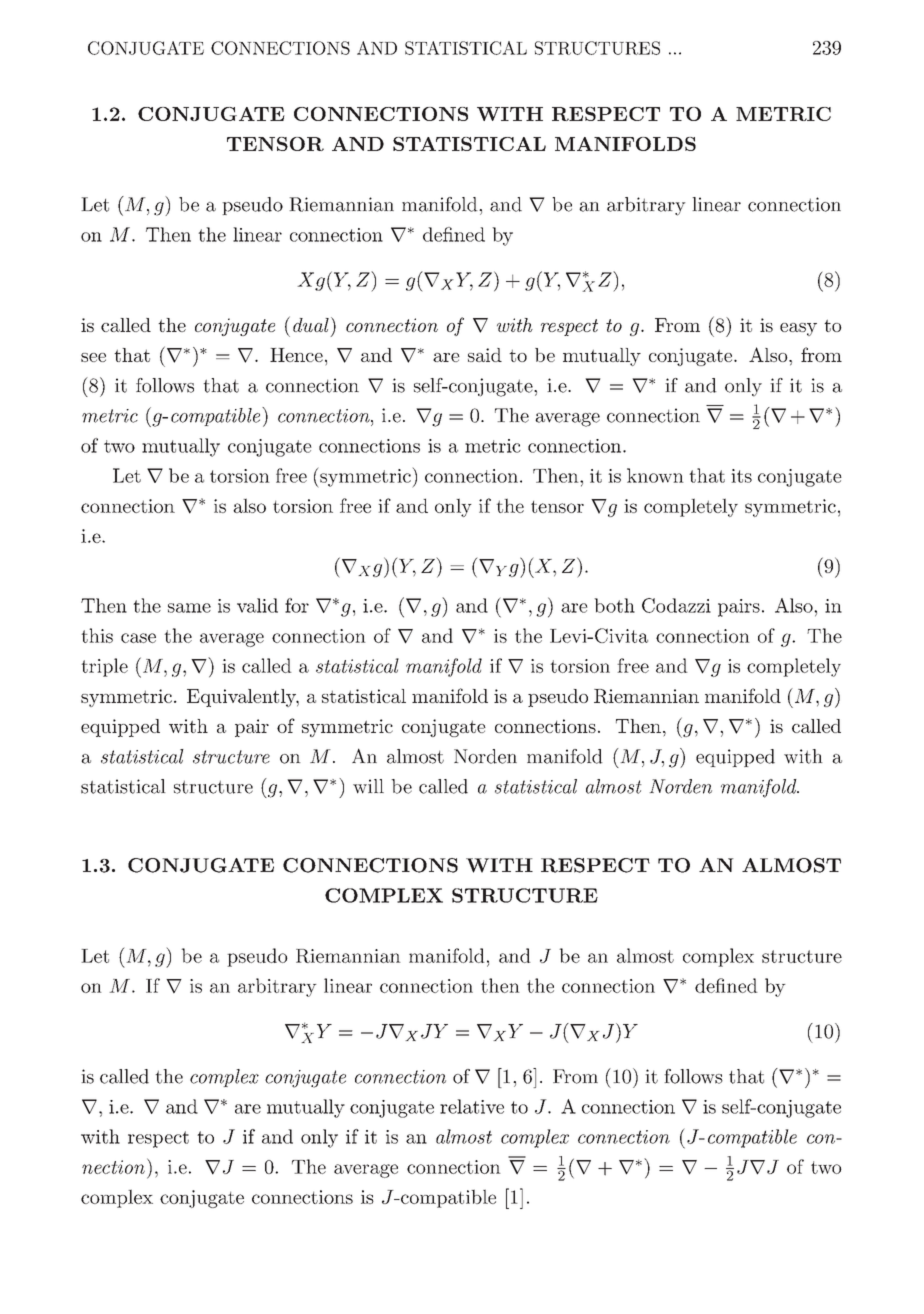  What do you see at coordinates (97, 635) in the screenshot?
I see `this` at bounding box center [97, 635].
